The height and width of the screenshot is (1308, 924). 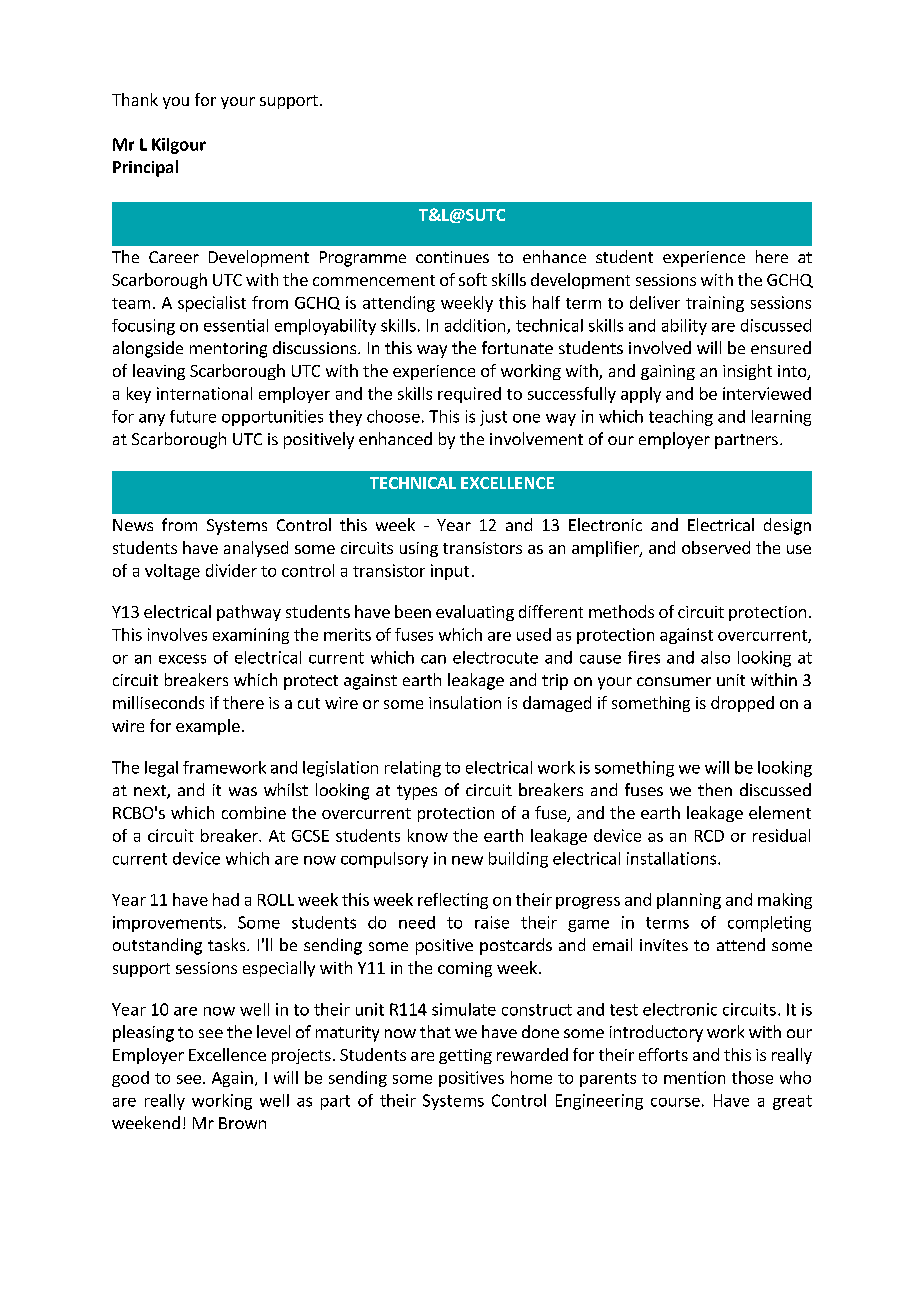 What do you see at coordinates (242, 1123) in the screenshot?
I see `Brown` at bounding box center [242, 1123].
